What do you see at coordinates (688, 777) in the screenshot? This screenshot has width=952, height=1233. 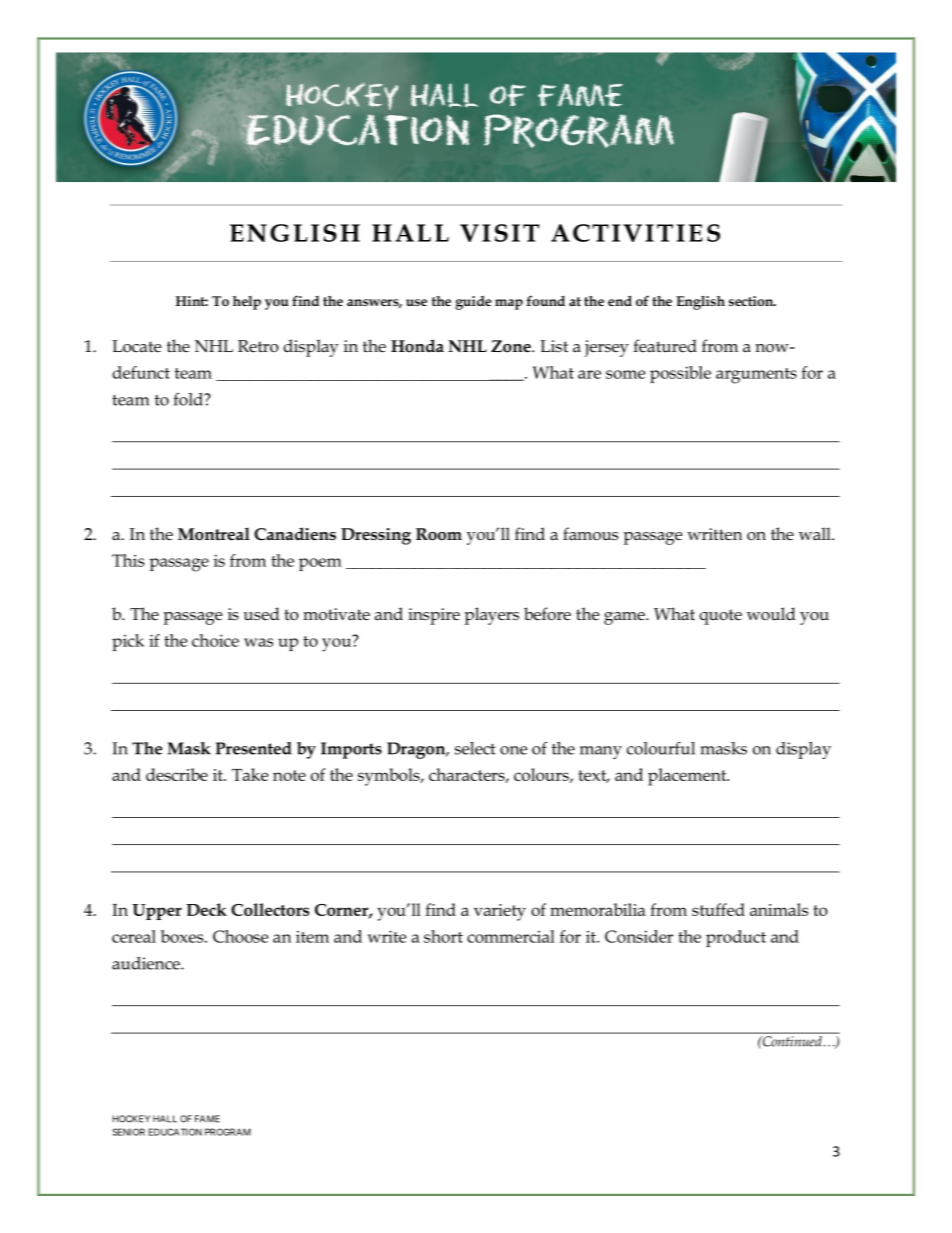 I see `placement` at bounding box center [688, 777].
